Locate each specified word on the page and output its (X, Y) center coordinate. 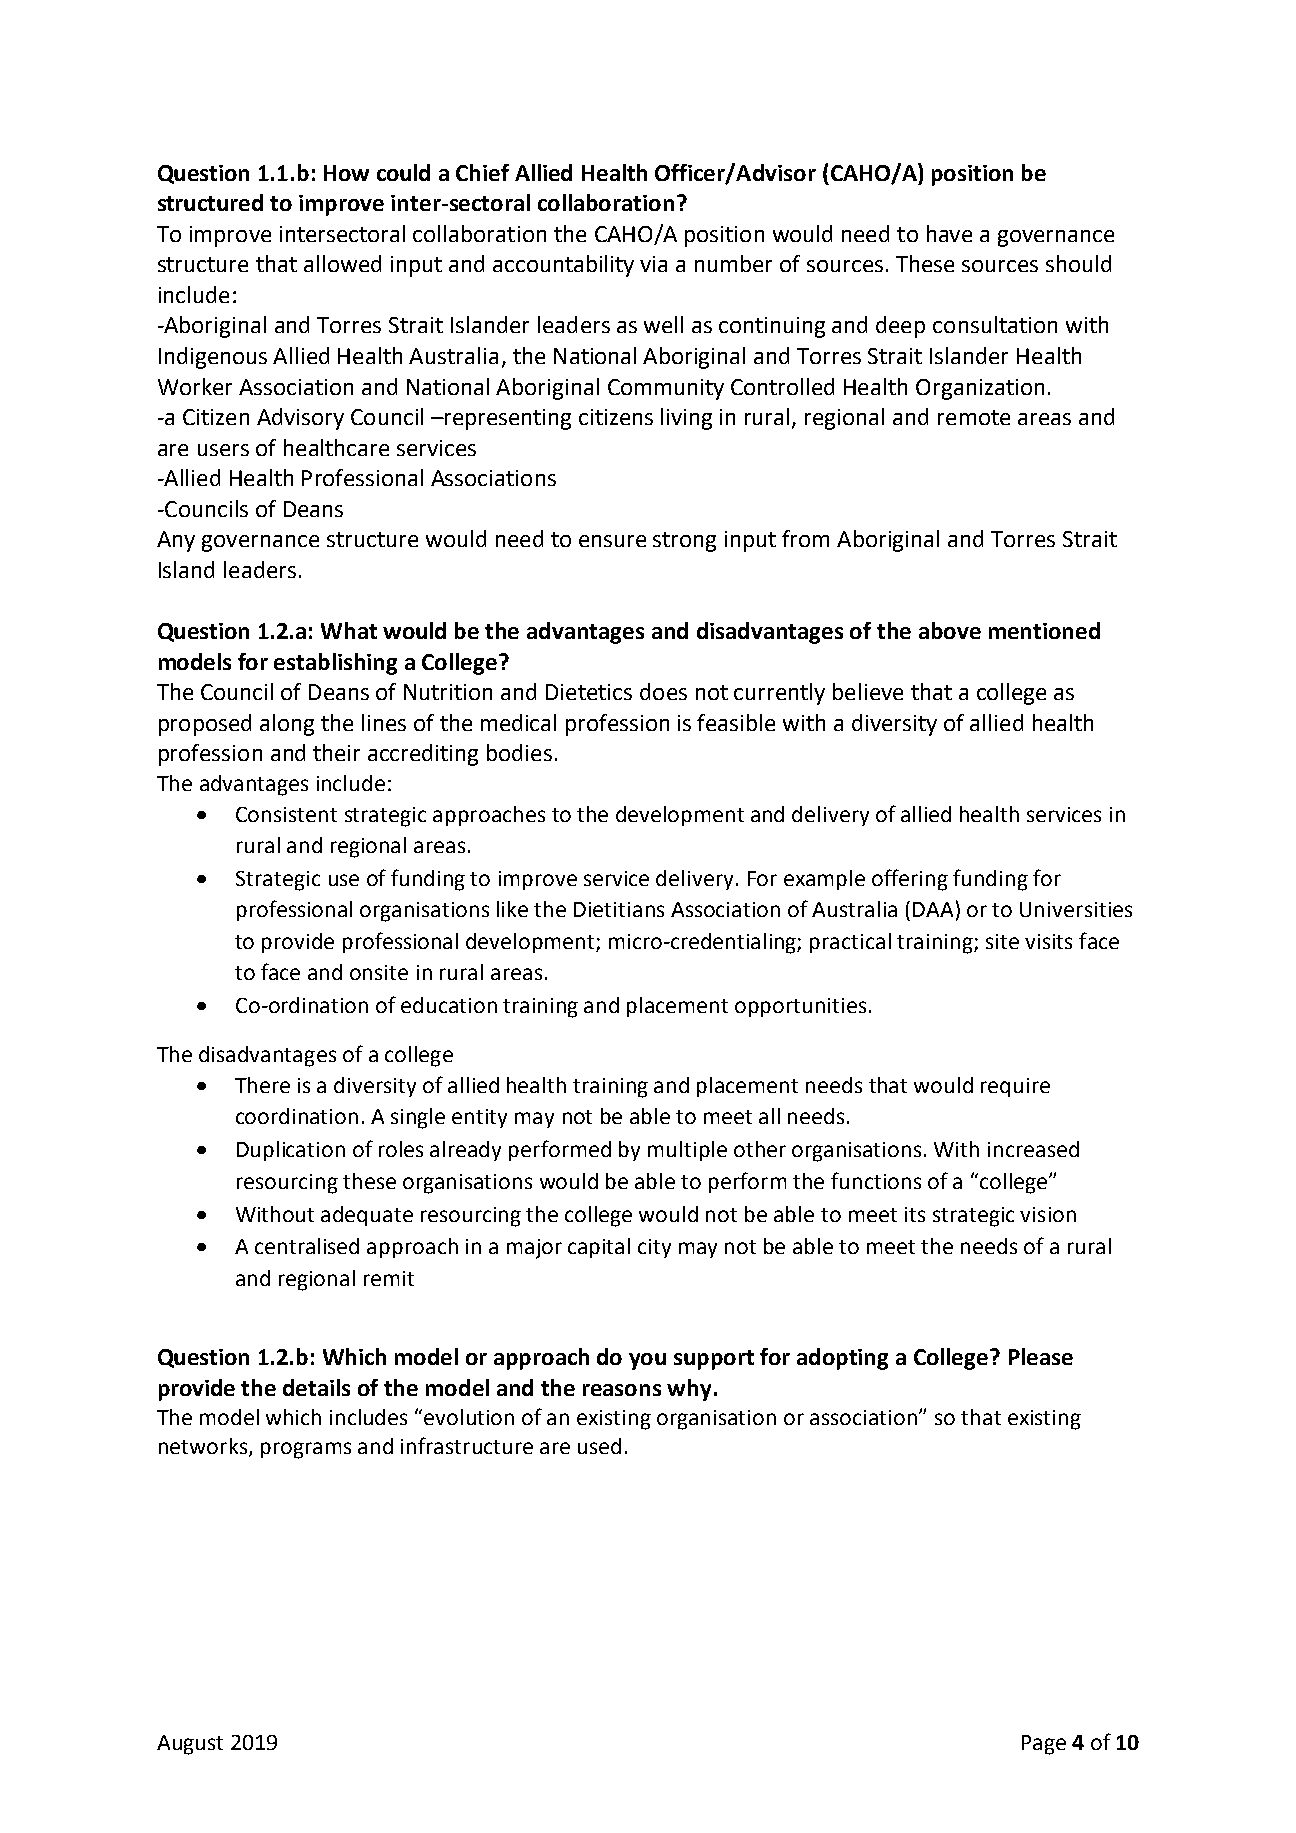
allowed (342, 263)
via (653, 264)
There (262, 1085)
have (949, 233)
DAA (933, 909)
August (190, 1745)
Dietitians (619, 909)
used (599, 1446)
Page (1044, 1745)
